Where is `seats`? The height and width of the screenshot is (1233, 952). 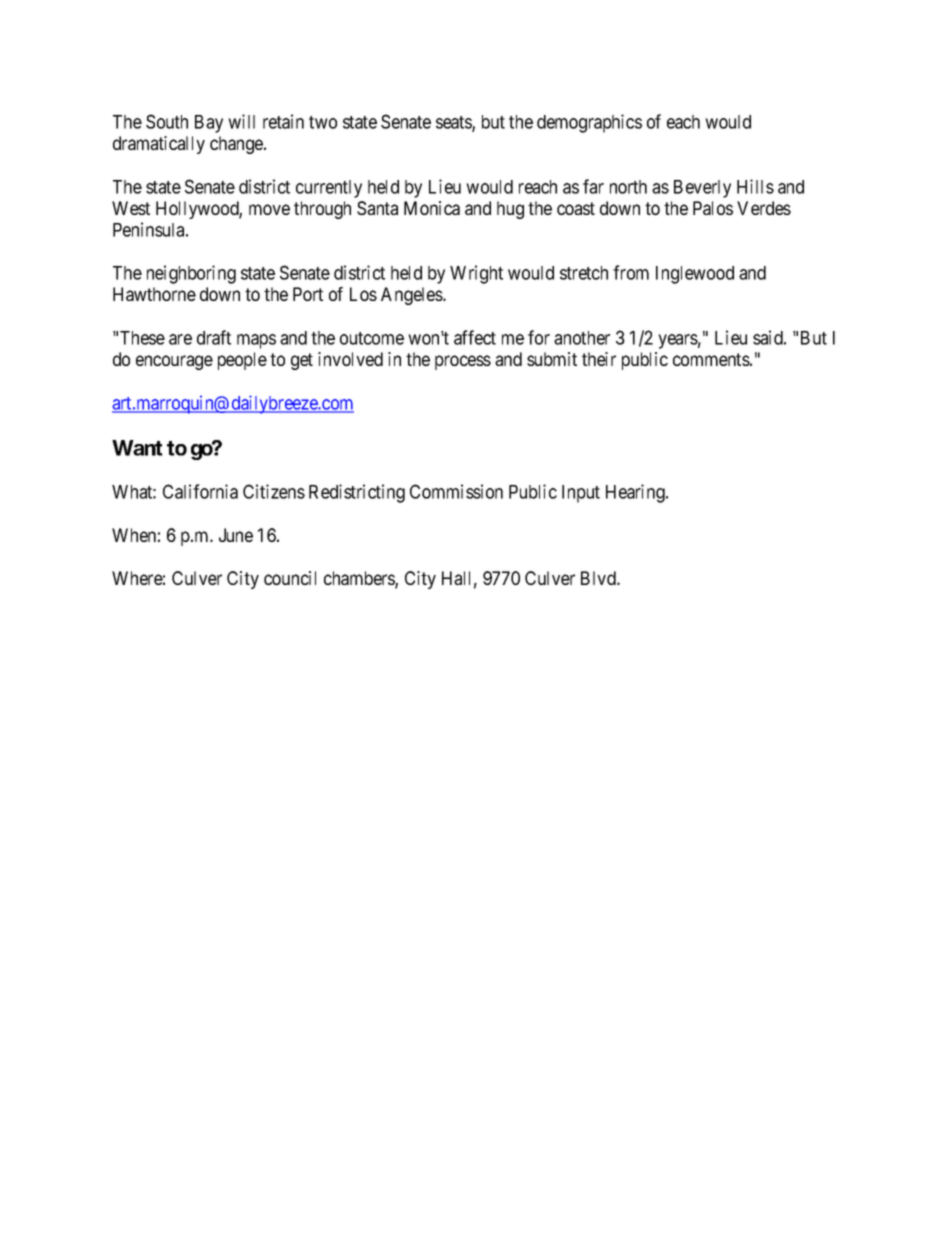
seats is located at coordinates (454, 124).
